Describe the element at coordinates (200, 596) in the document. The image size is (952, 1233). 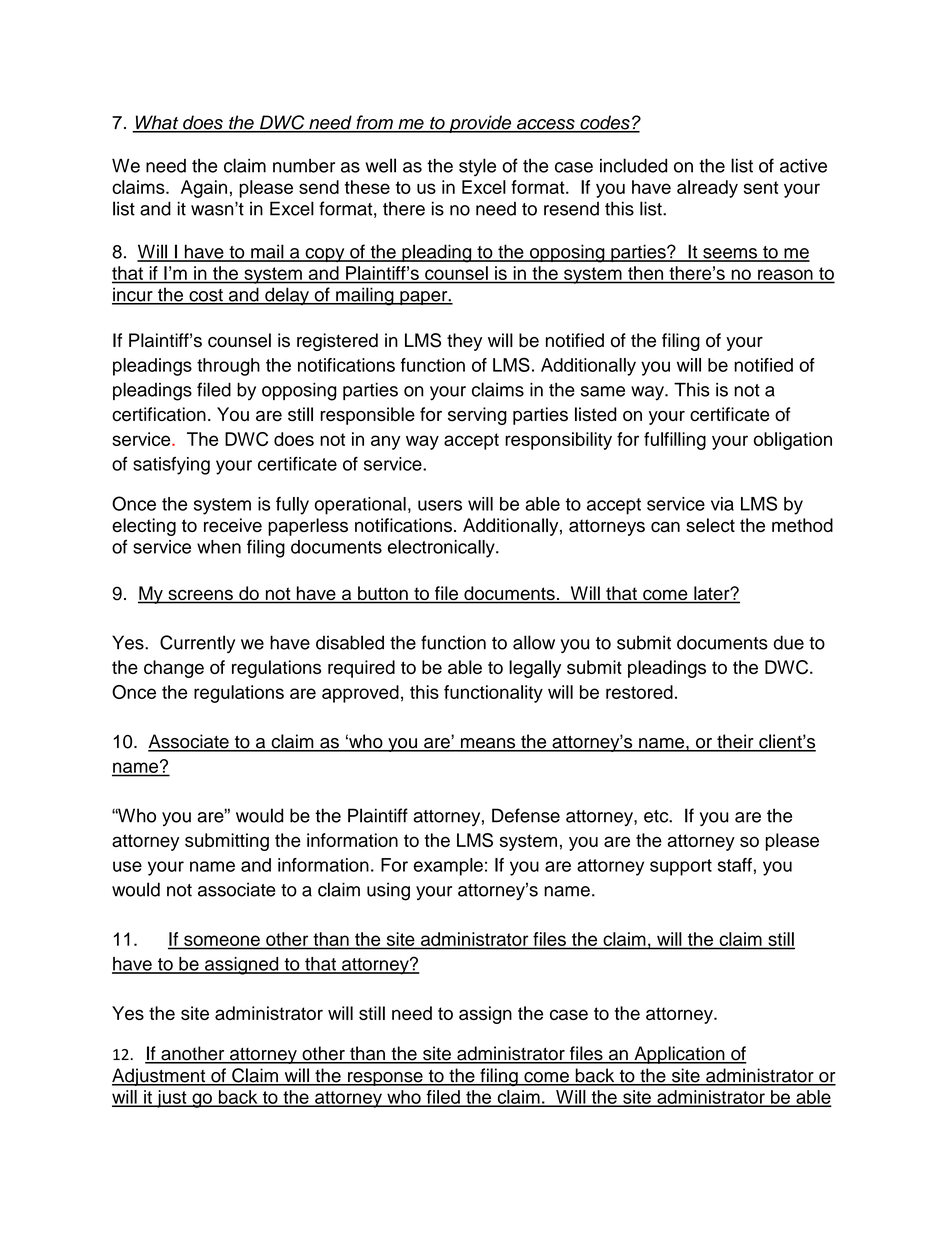
I see `screens` at that location.
